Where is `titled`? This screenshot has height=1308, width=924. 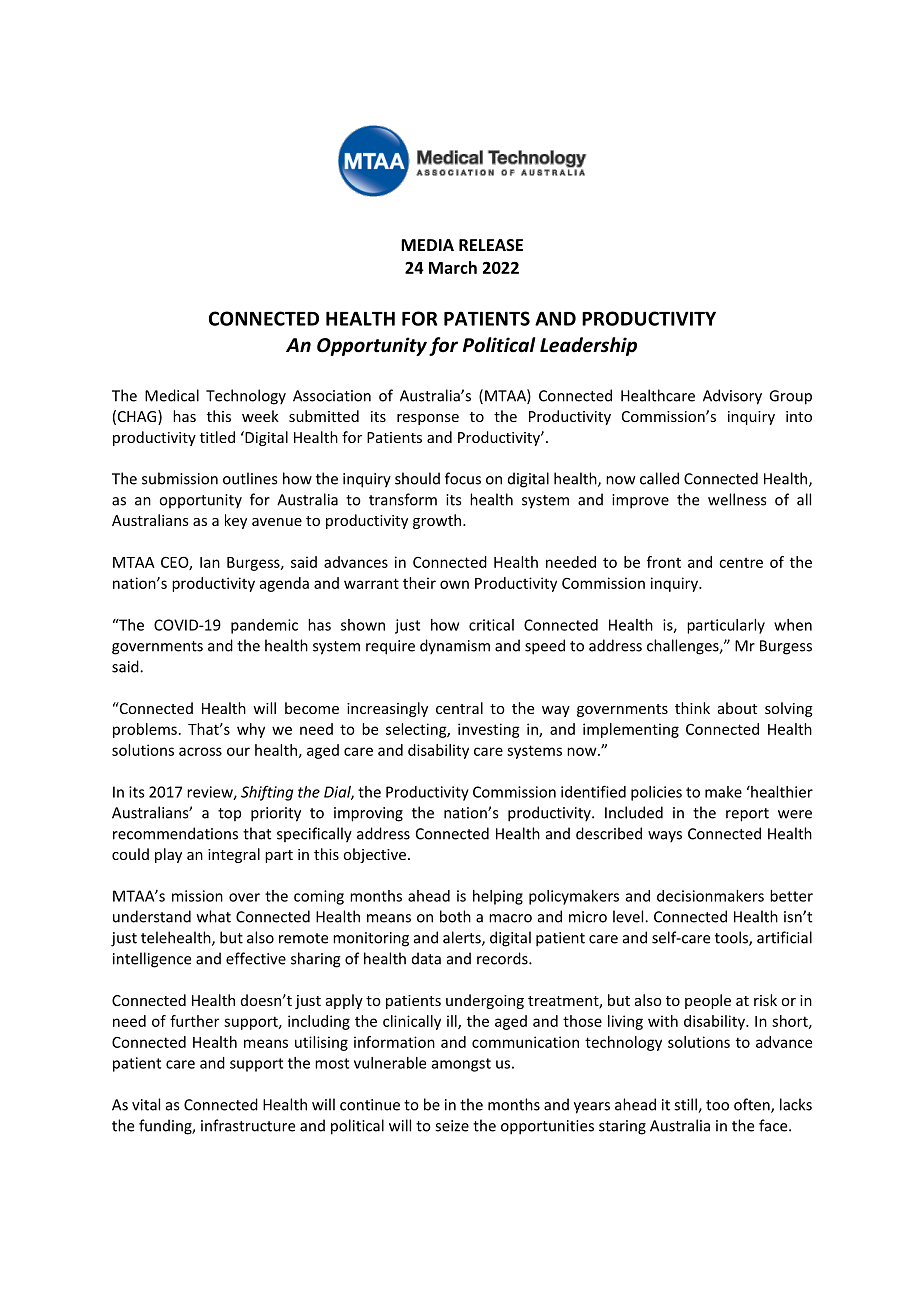
titled is located at coordinates (217, 437).
